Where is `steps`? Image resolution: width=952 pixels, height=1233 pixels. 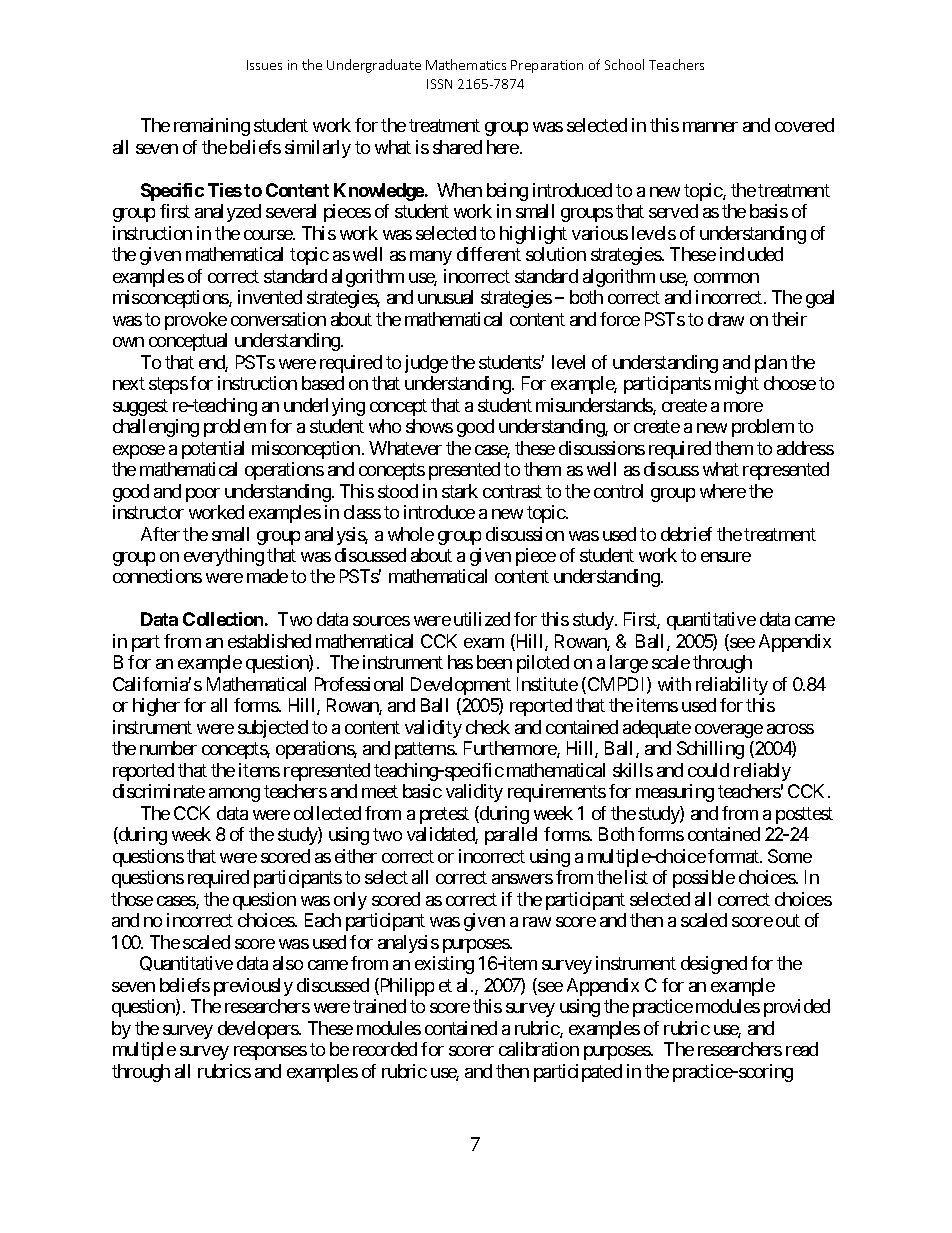 steps is located at coordinates (168, 385).
